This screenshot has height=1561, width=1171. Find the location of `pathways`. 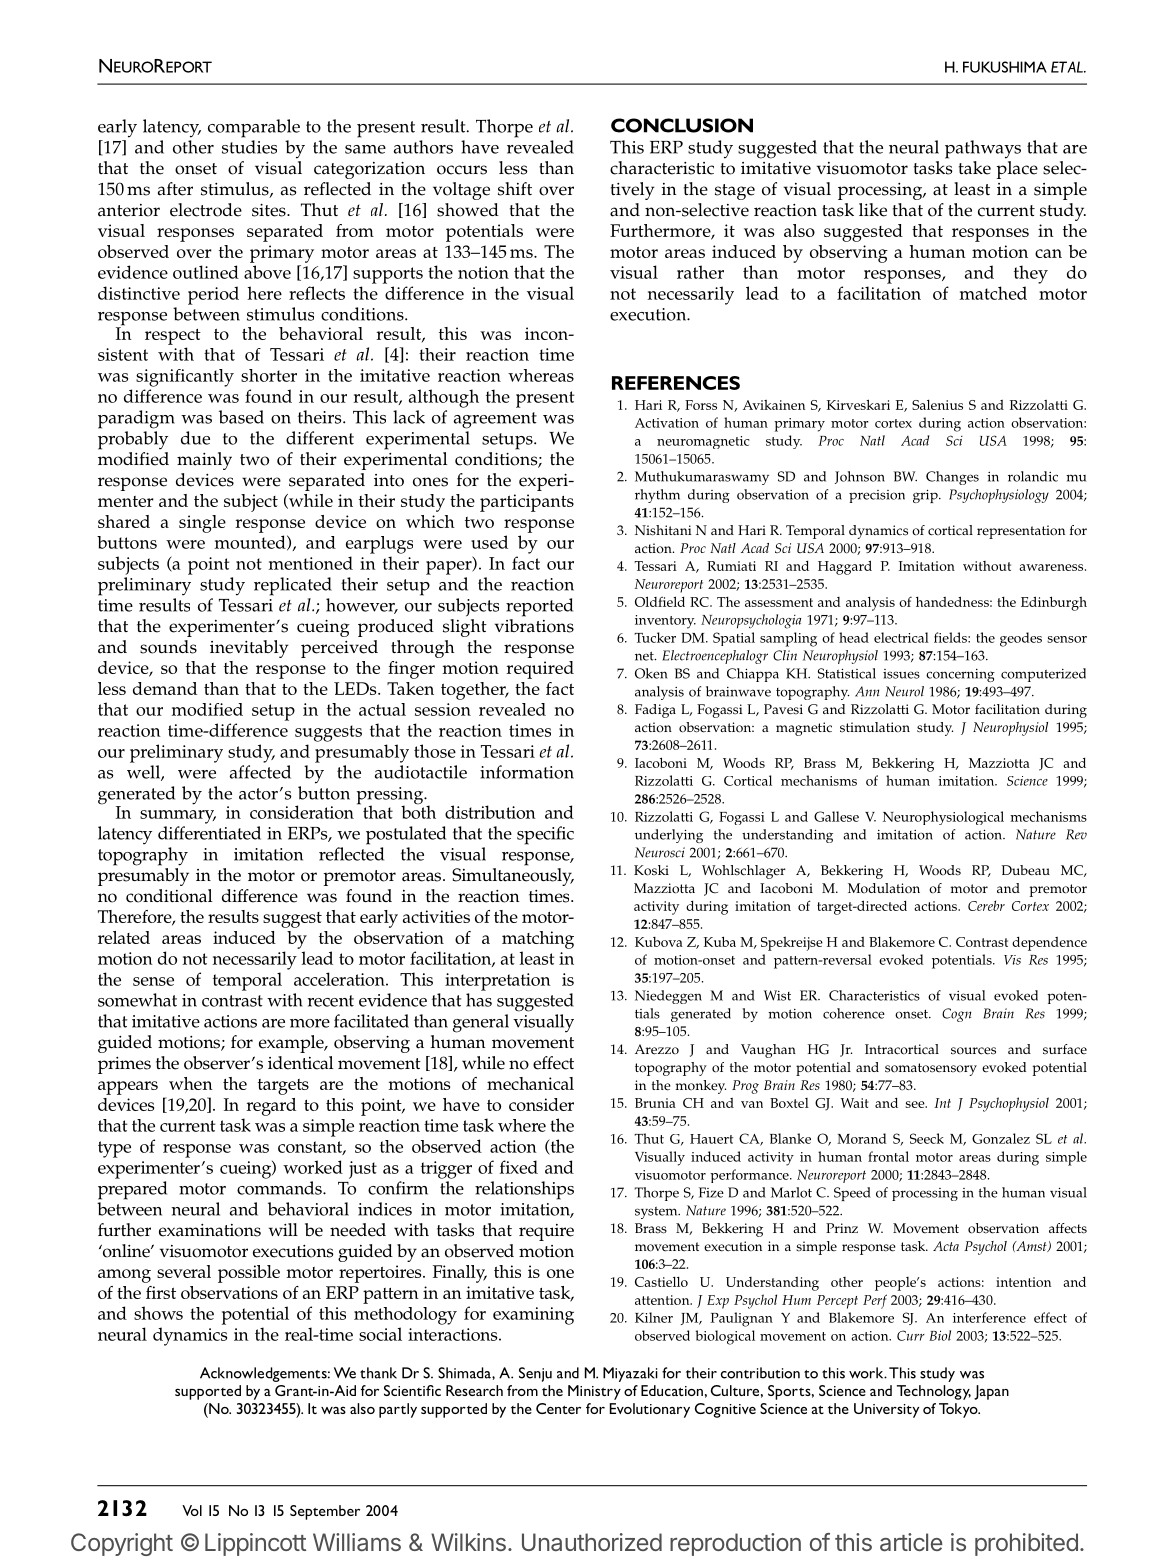

pathways is located at coordinates (983, 149).
